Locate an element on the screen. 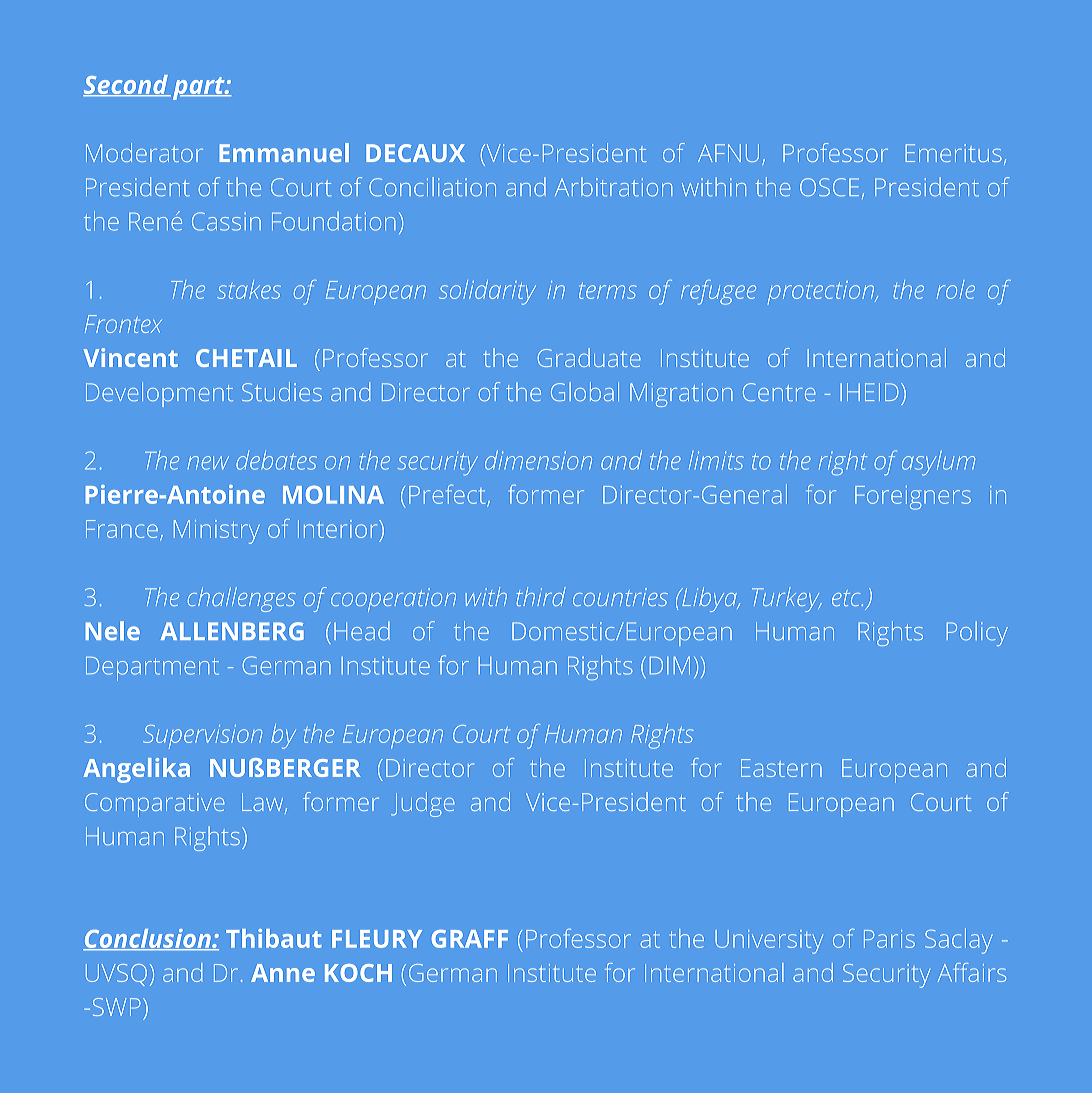 Image resolution: width=1092 pixels, height=1093 pixels. Emeritus is located at coordinates (953, 153).
